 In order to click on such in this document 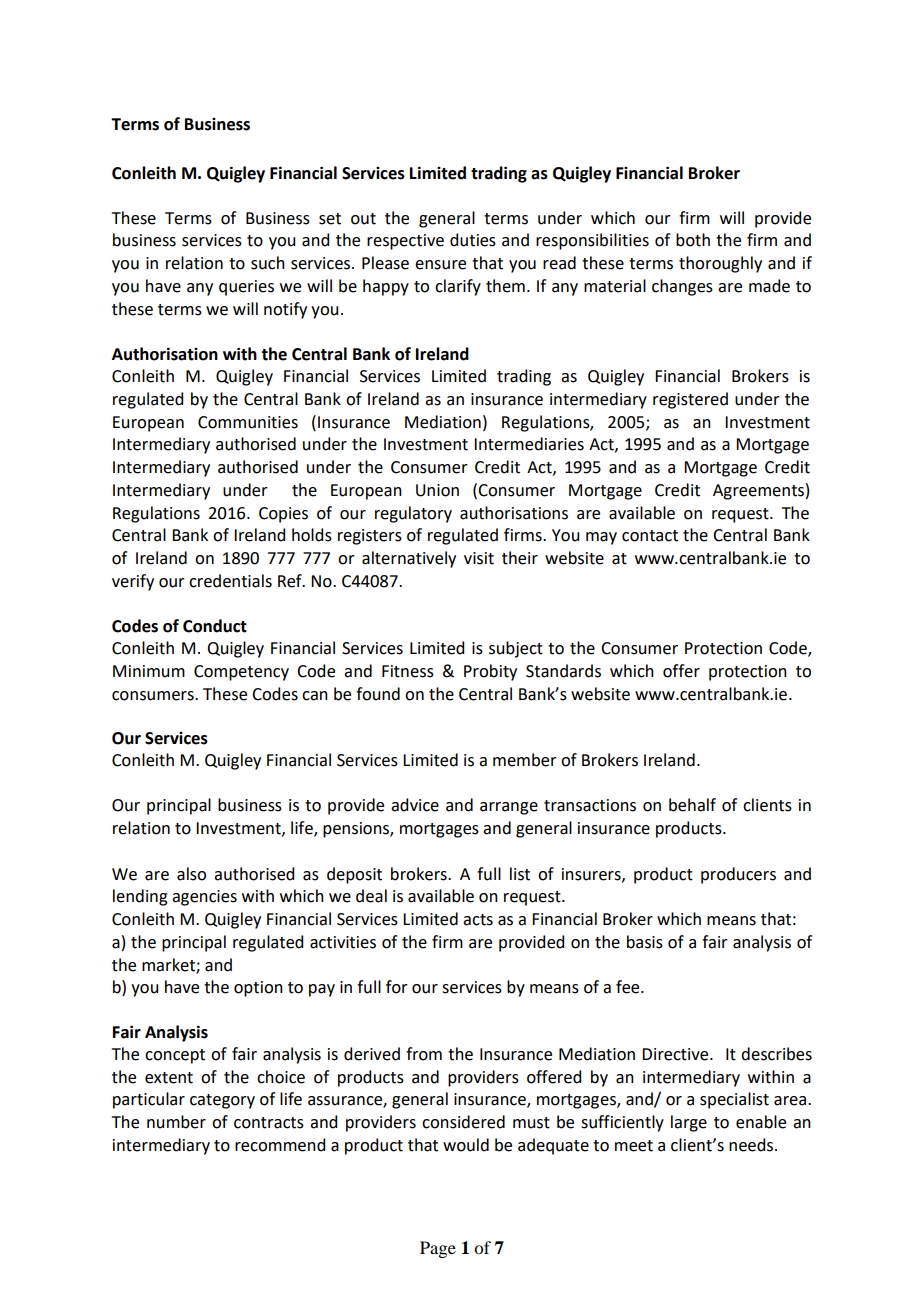, I will do `click(268, 263)`.
